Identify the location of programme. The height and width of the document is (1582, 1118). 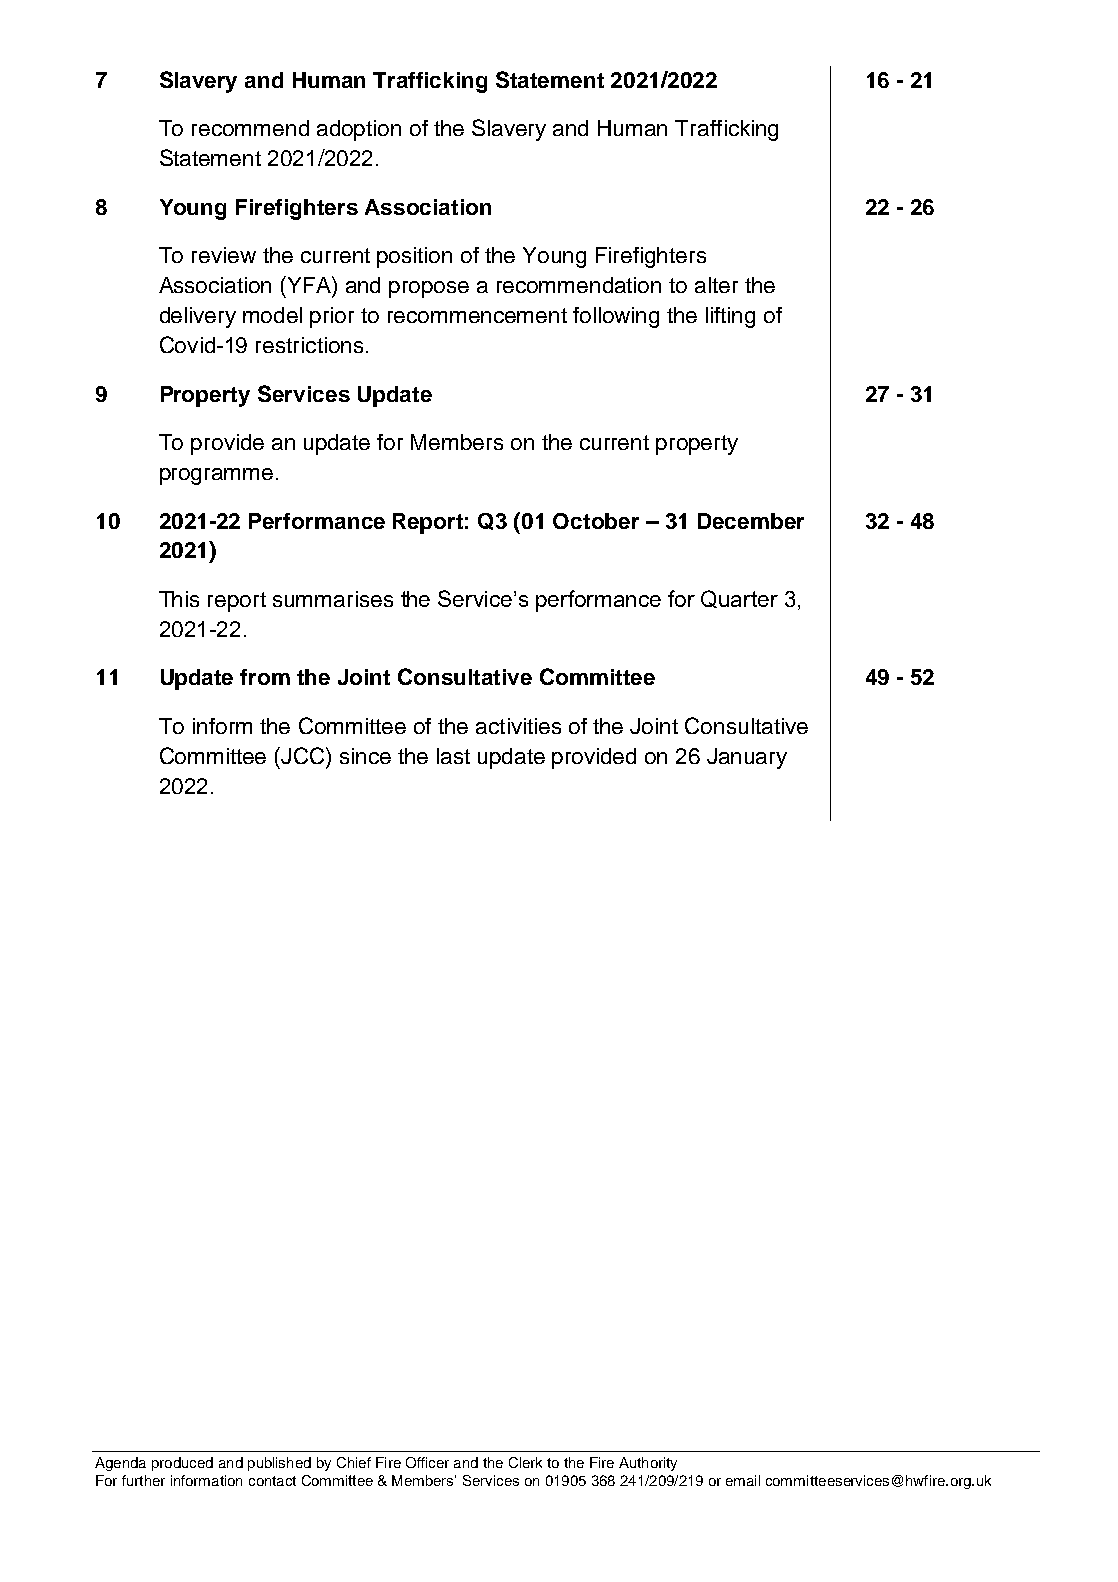
(216, 476).
